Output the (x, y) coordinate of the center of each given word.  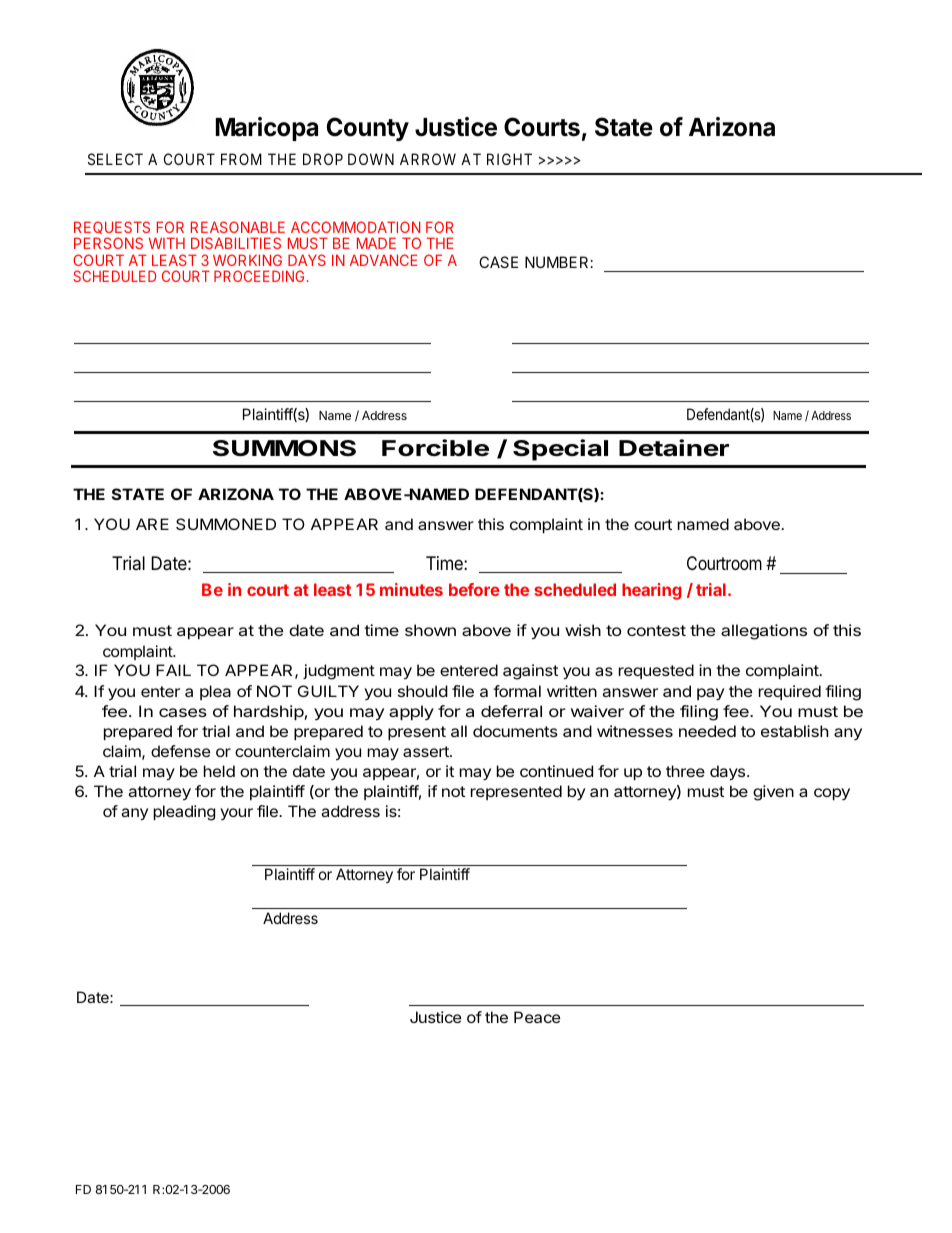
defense (180, 751)
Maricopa (267, 129)
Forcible (435, 448)
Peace (537, 1017)
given (773, 793)
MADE (376, 243)
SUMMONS (284, 448)
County (368, 129)
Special (560, 450)
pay (711, 694)
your (236, 814)
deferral (511, 711)
